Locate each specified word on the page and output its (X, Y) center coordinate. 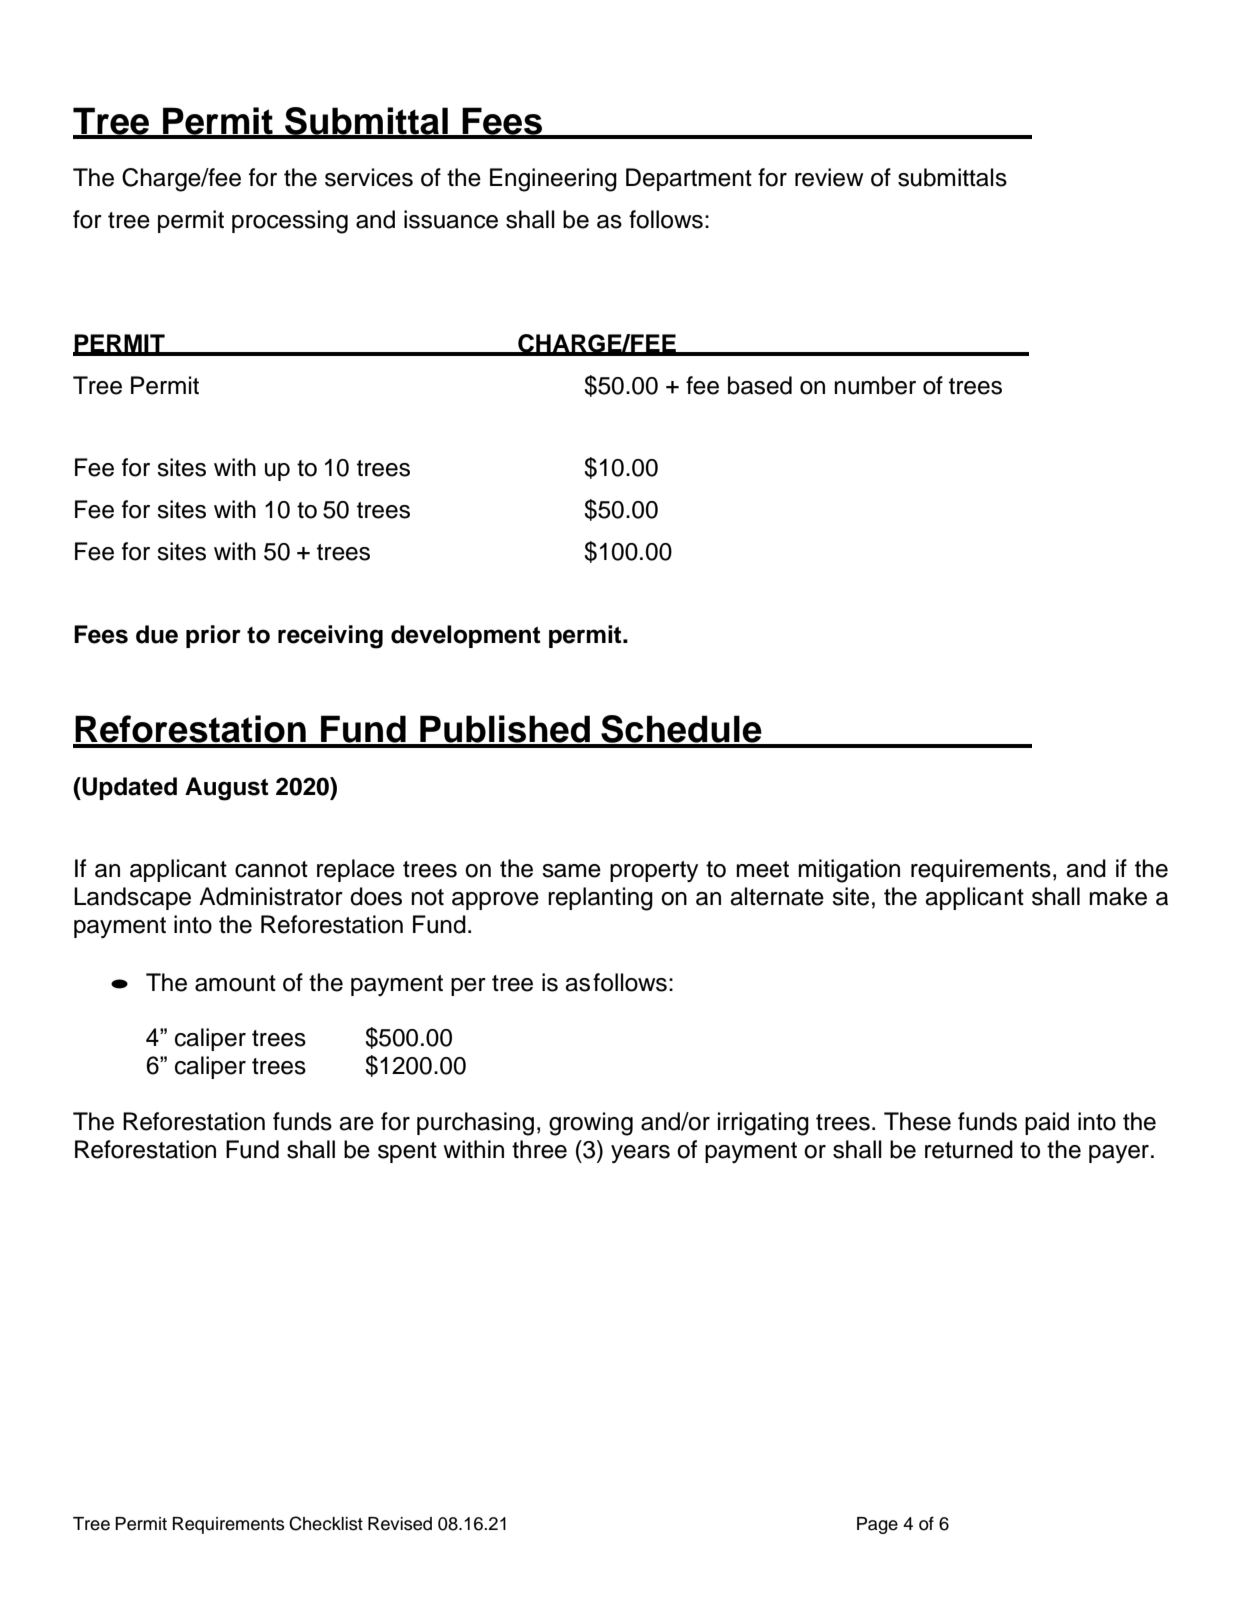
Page (877, 1525)
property (654, 871)
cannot (271, 869)
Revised (400, 1524)
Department (689, 179)
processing (290, 222)
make (1118, 896)
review (829, 177)
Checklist (326, 1523)
